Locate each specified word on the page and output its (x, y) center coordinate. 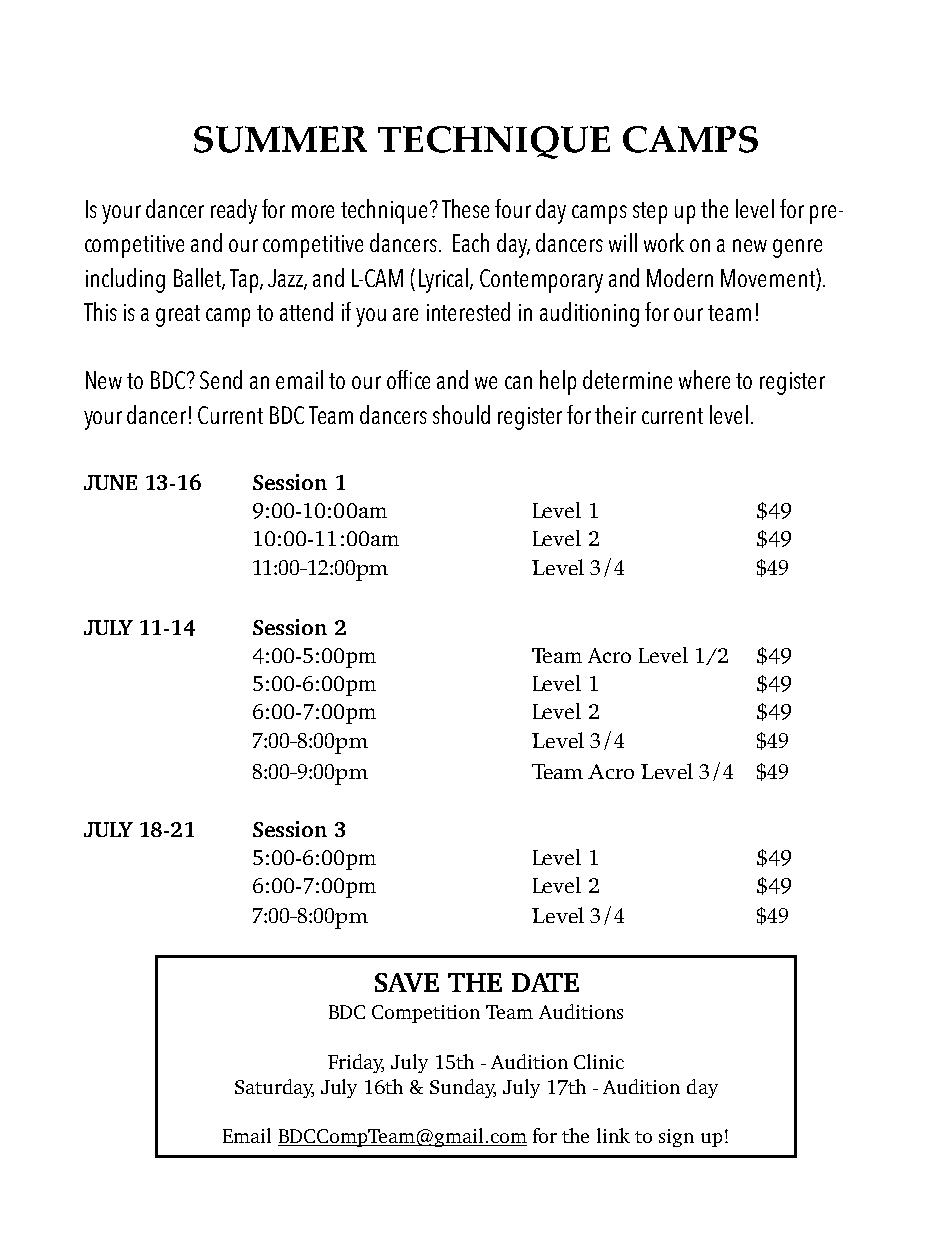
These (465, 208)
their (615, 414)
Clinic (599, 1061)
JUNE (110, 482)
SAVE (407, 982)
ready (234, 211)
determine (627, 379)
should (461, 414)
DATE (545, 982)
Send (221, 379)
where (704, 379)
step (650, 213)
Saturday (274, 1088)
